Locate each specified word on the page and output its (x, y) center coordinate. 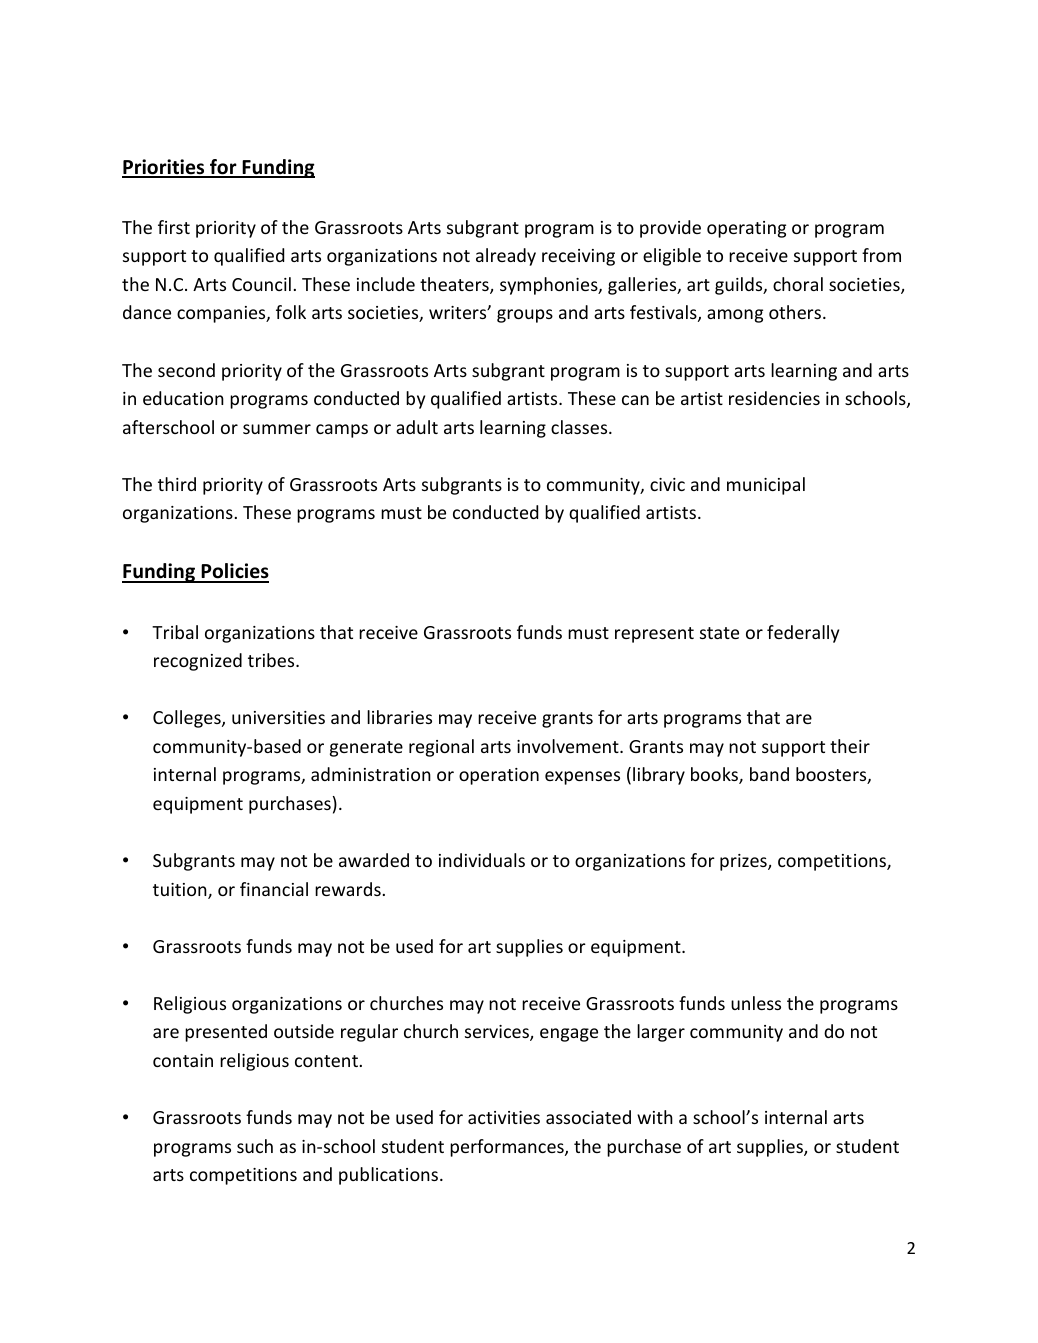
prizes (744, 862)
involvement (569, 746)
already (506, 257)
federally (803, 634)
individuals (482, 860)
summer (277, 429)
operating (746, 229)
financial (274, 889)
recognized (198, 662)
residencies (774, 398)
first (174, 227)
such (255, 1146)
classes (580, 427)
